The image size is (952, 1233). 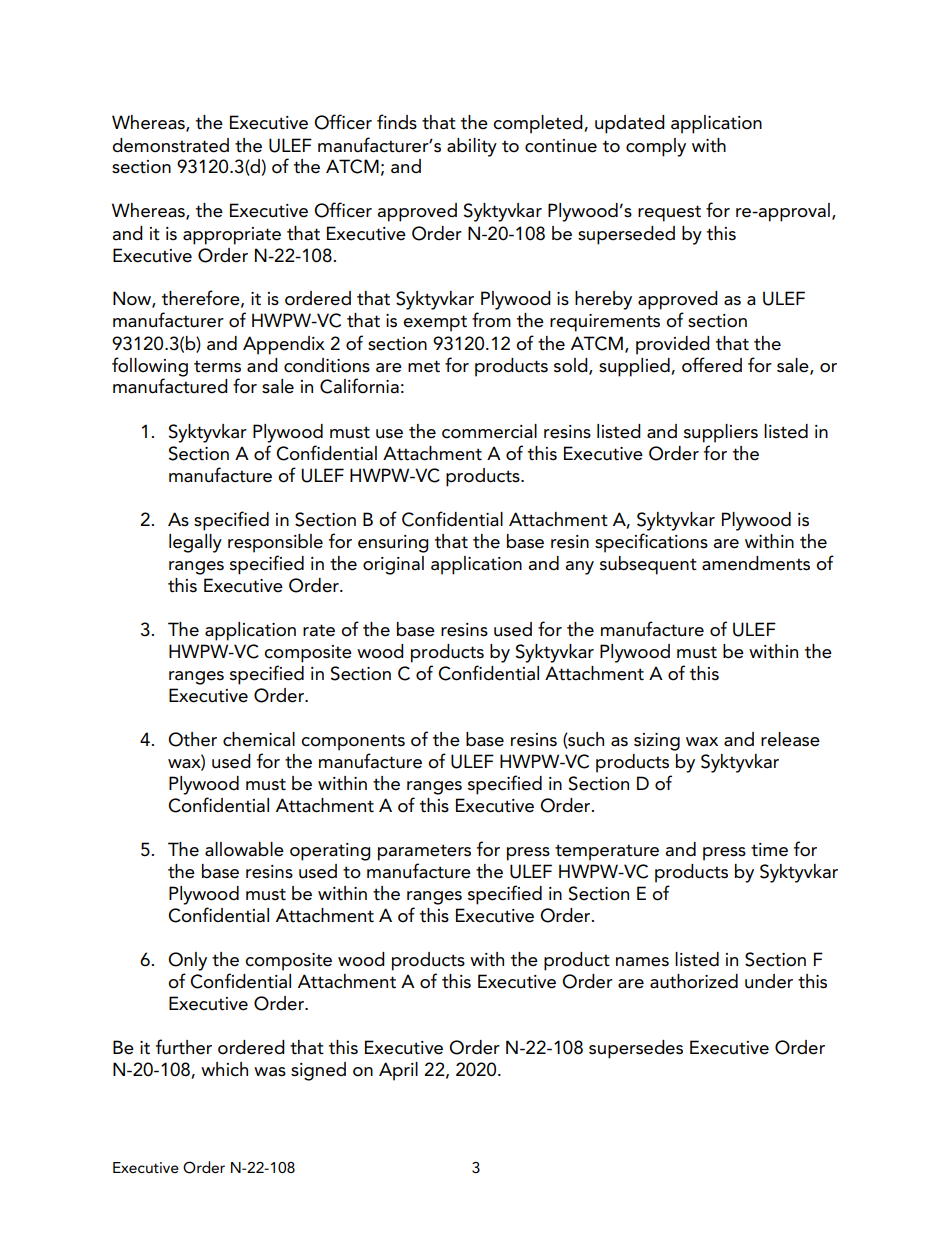 What do you see at coordinates (232, 236) in the page?
I see `appropriate` at bounding box center [232, 236].
